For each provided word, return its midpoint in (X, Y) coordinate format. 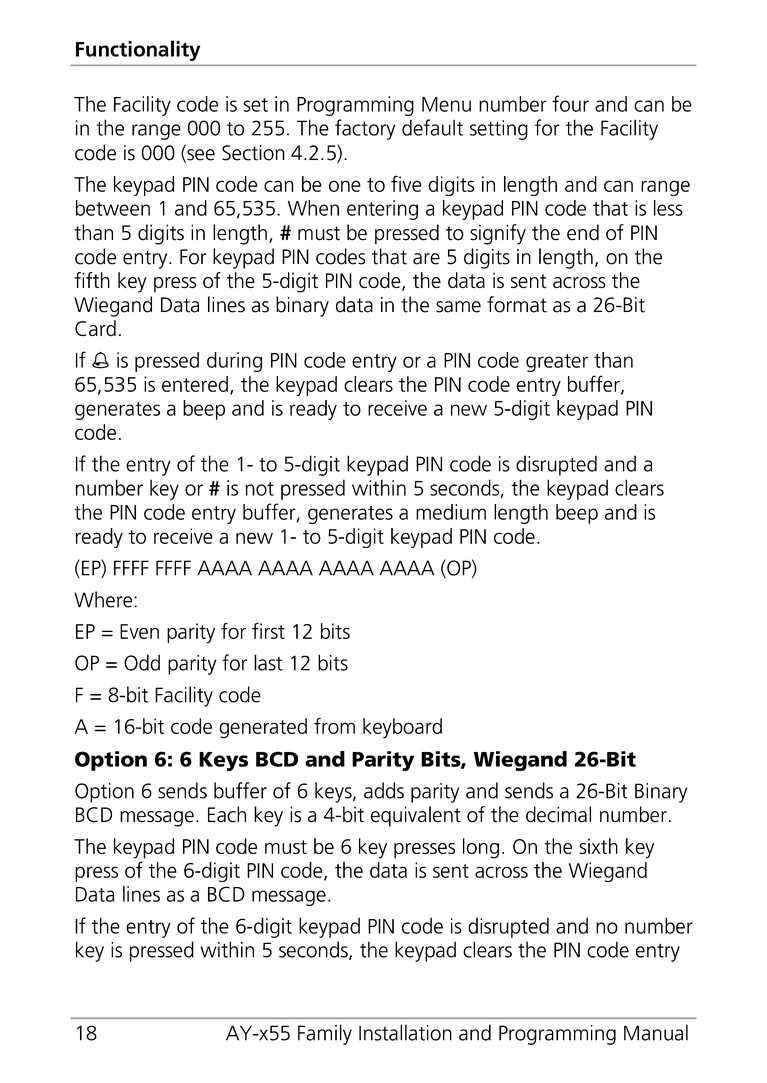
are (426, 259)
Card (95, 328)
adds (384, 790)
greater (557, 363)
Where (104, 599)
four (570, 103)
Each (227, 814)
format (517, 304)
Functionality (138, 50)
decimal (558, 814)
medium (451, 512)
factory (365, 129)
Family (325, 1034)
